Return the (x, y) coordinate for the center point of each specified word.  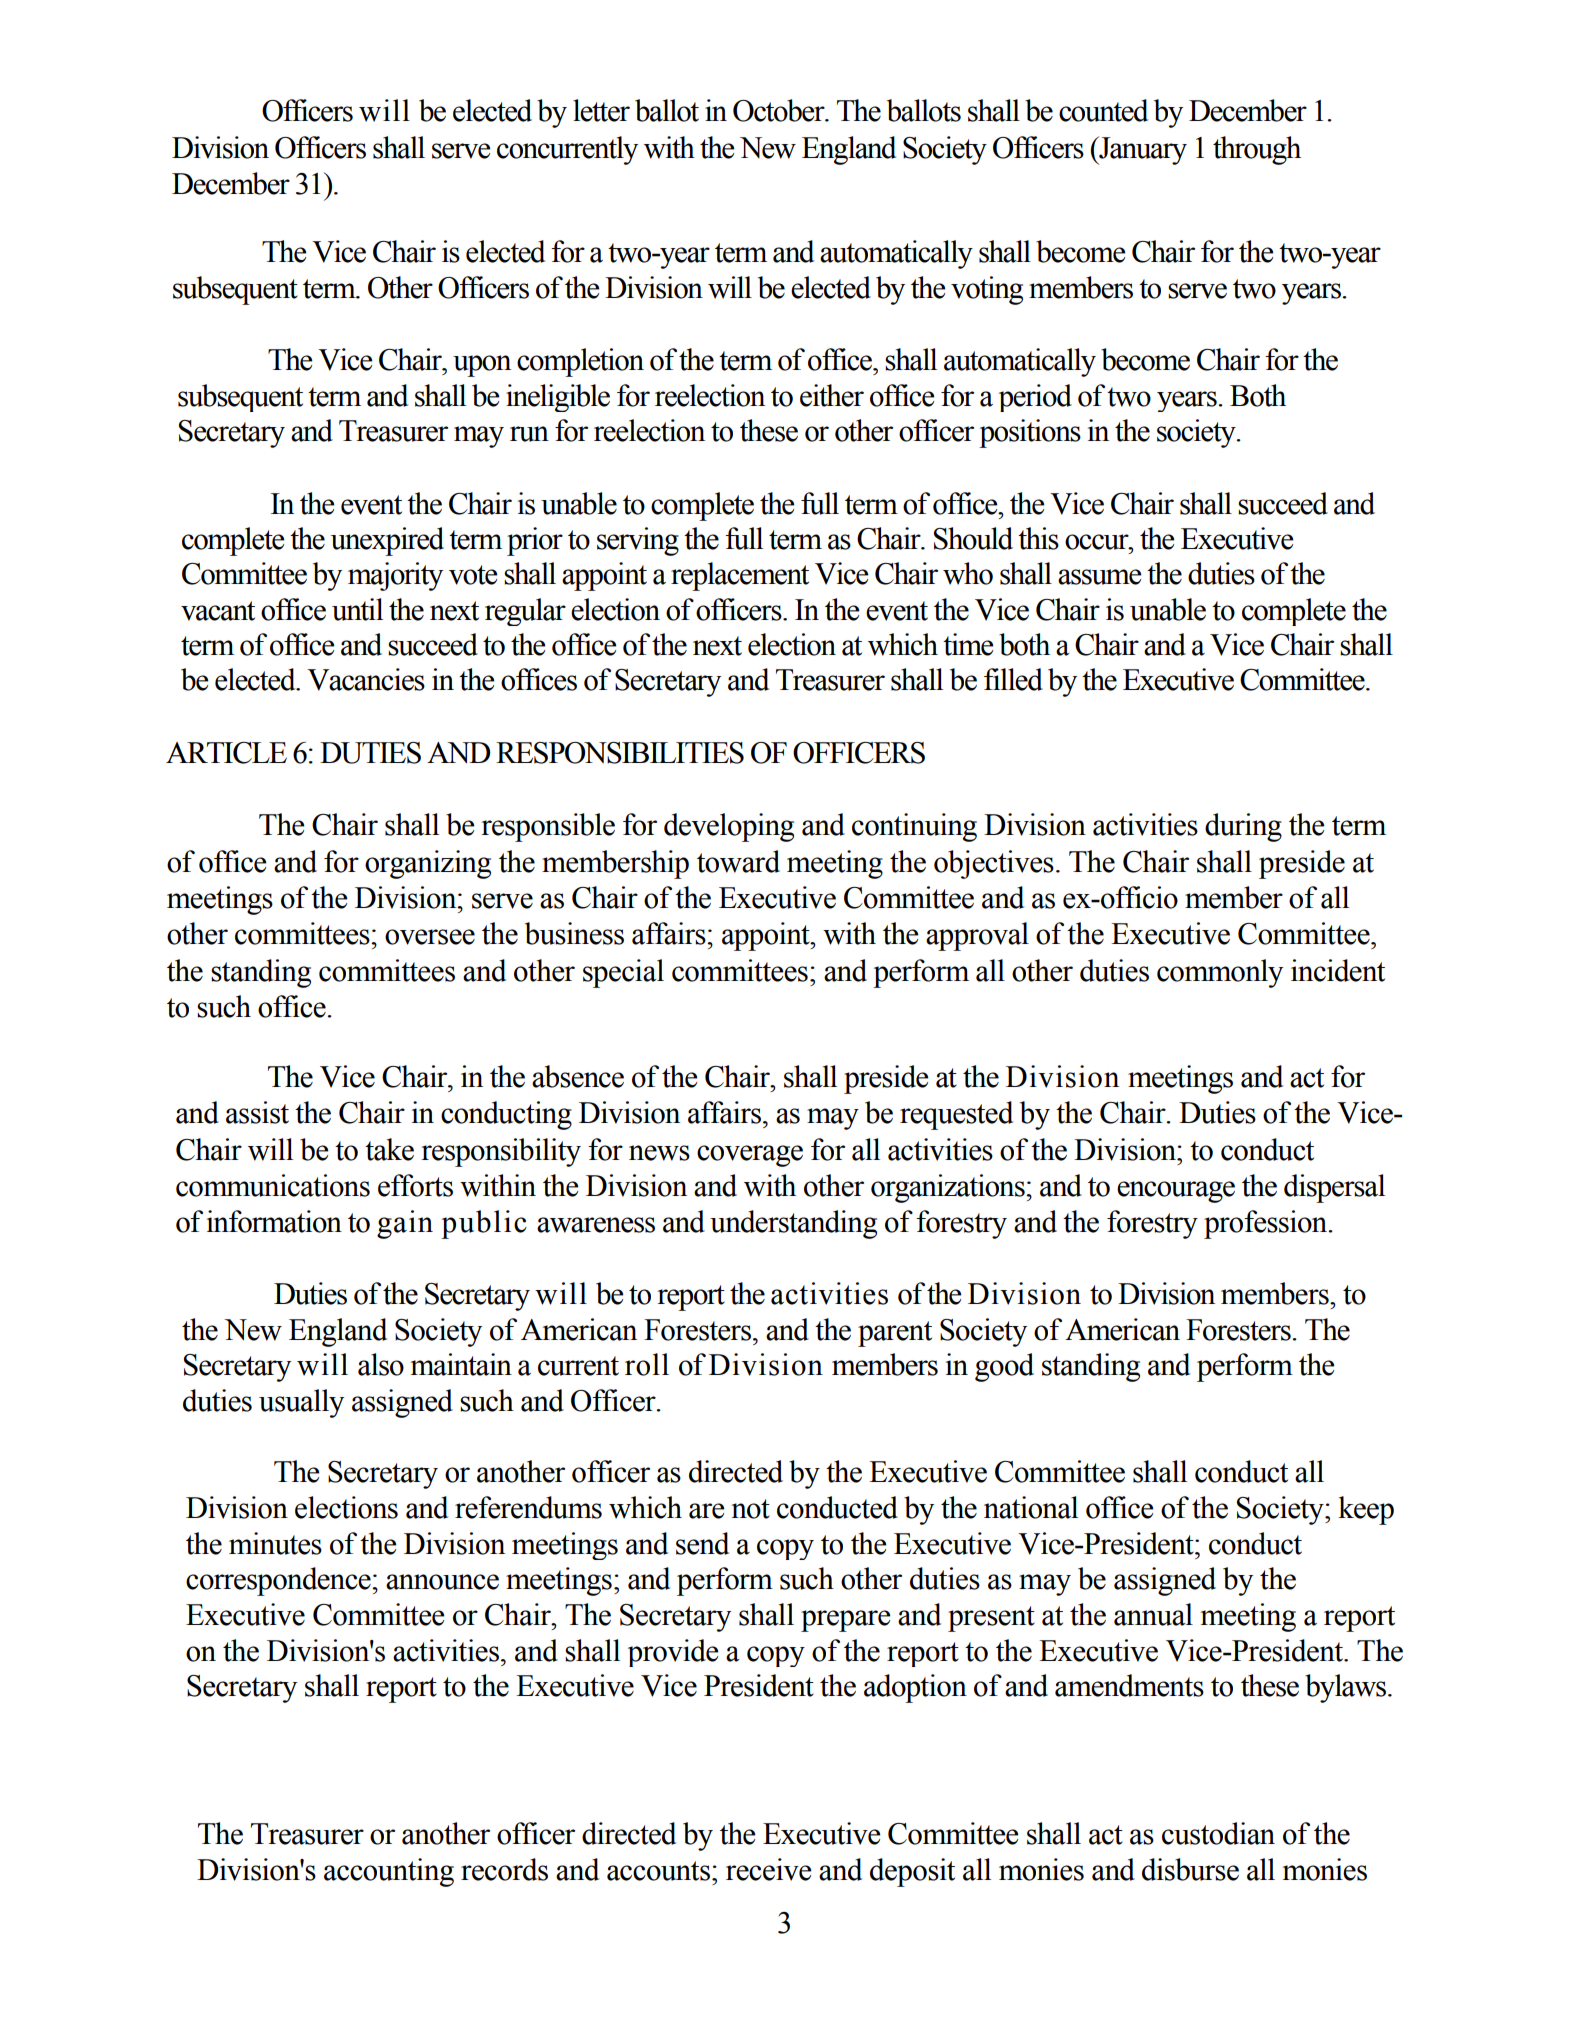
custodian (1218, 1833)
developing (729, 827)
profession (1267, 1224)
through (1257, 150)
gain (405, 1224)
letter (601, 110)
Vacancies (366, 679)
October (780, 110)
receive (769, 1869)
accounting (389, 1872)
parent (895, 1334)
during (1243, 827)
